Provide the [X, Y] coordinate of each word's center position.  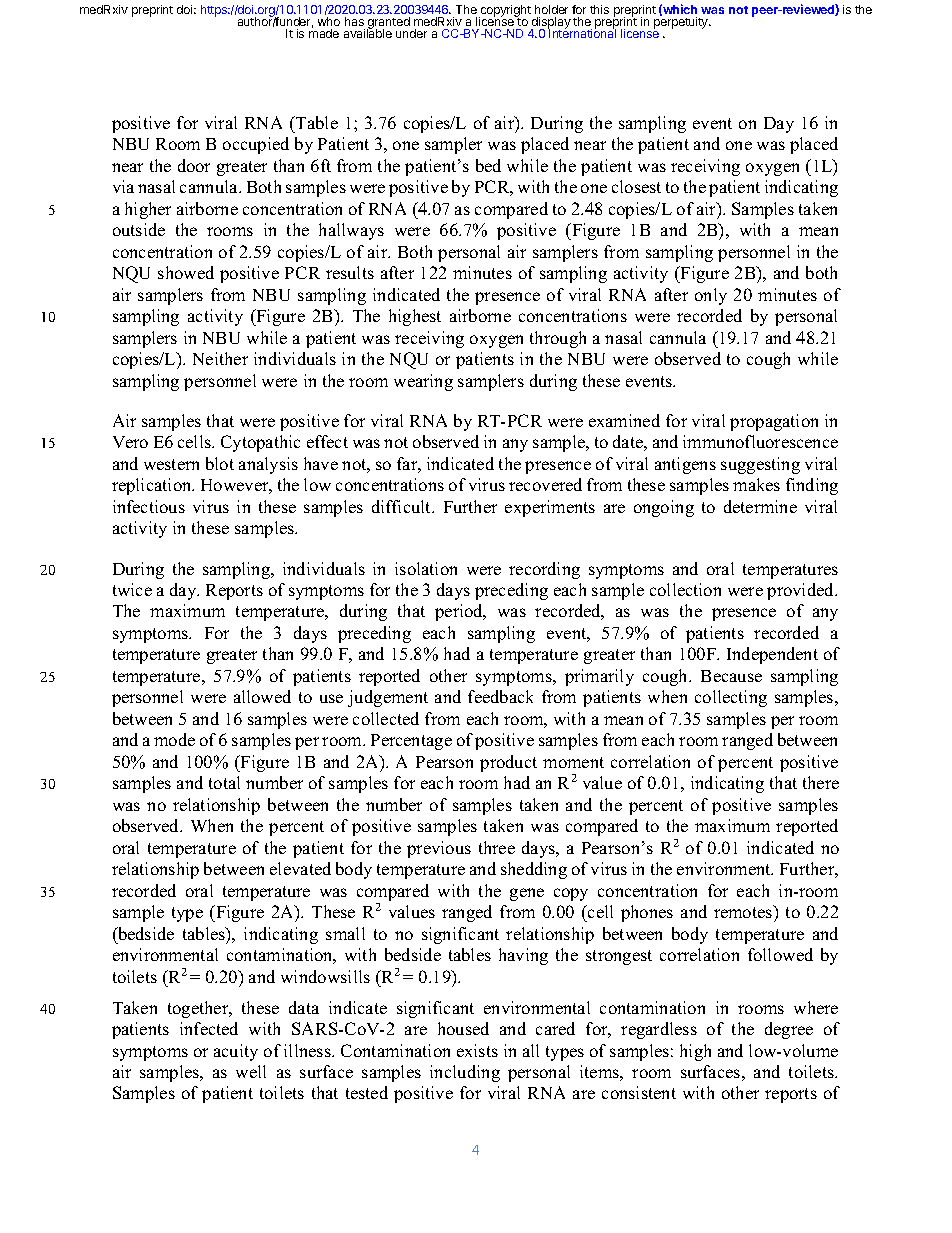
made [324, 33]
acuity [236, 1052]
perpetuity [682, 23]
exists [477, 1050]
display [551, 24]
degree [789, 1030]
